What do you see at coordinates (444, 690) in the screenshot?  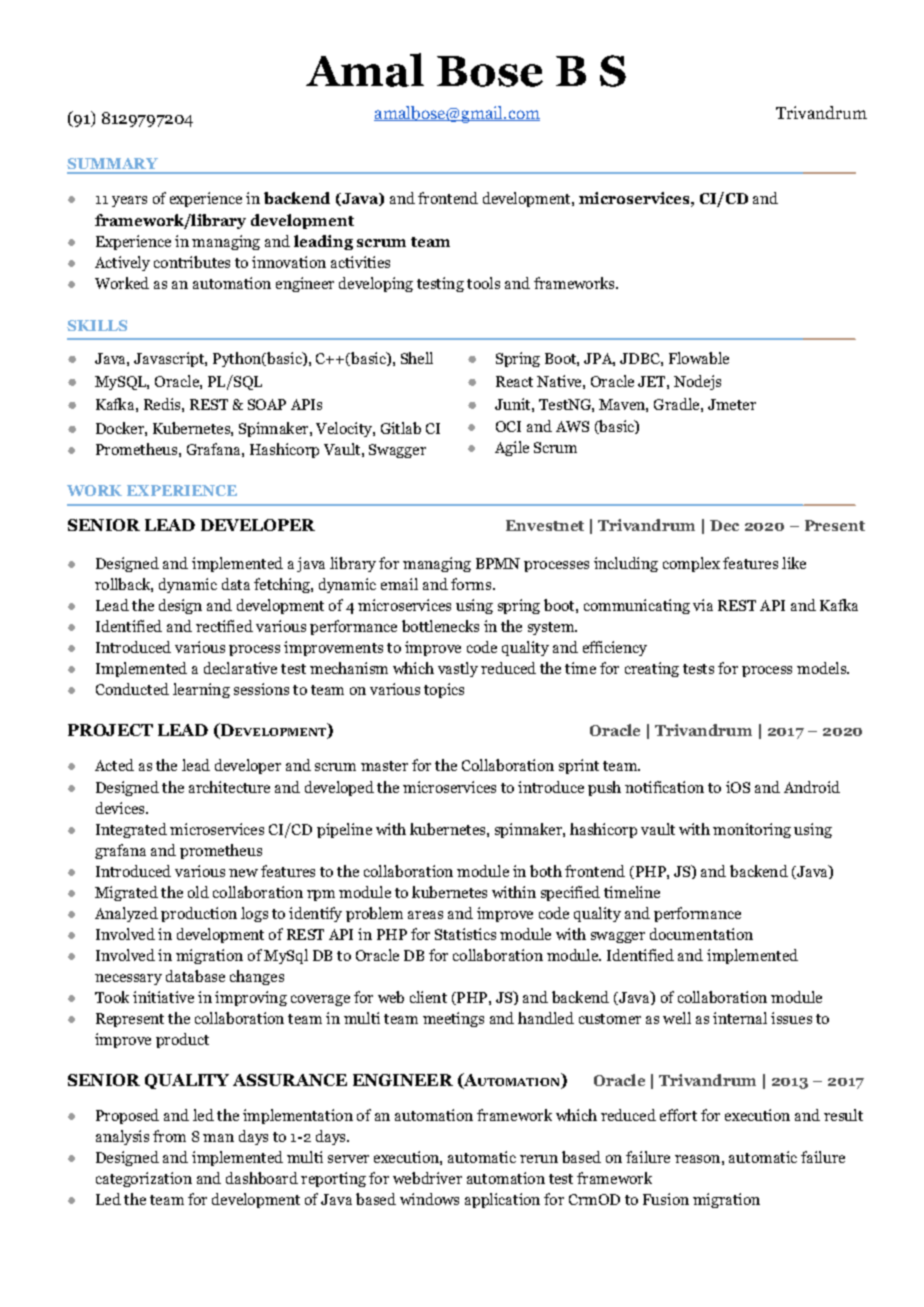 I see `topics` at bounding box center [444, 690].
